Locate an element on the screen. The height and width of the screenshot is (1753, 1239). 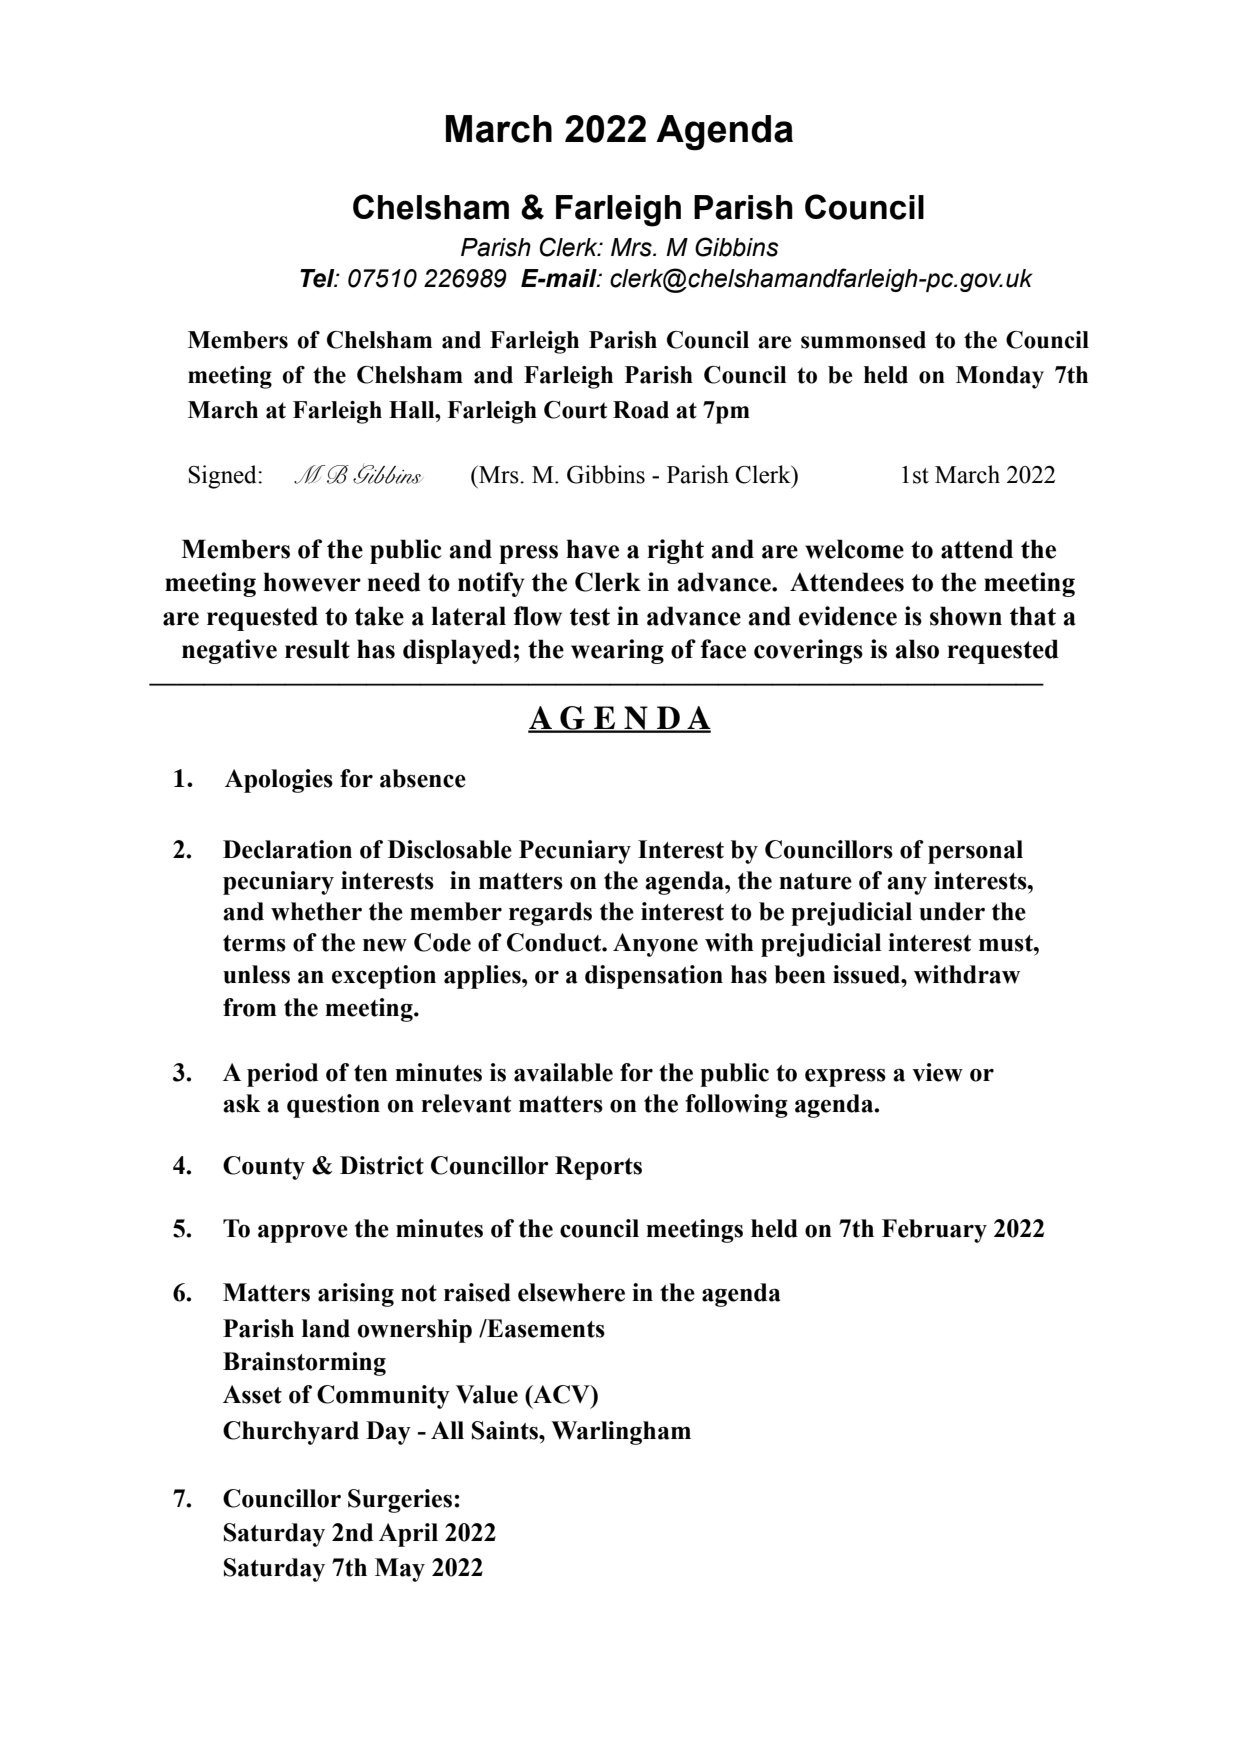
Monday is located at coordinates (1000, 377).
